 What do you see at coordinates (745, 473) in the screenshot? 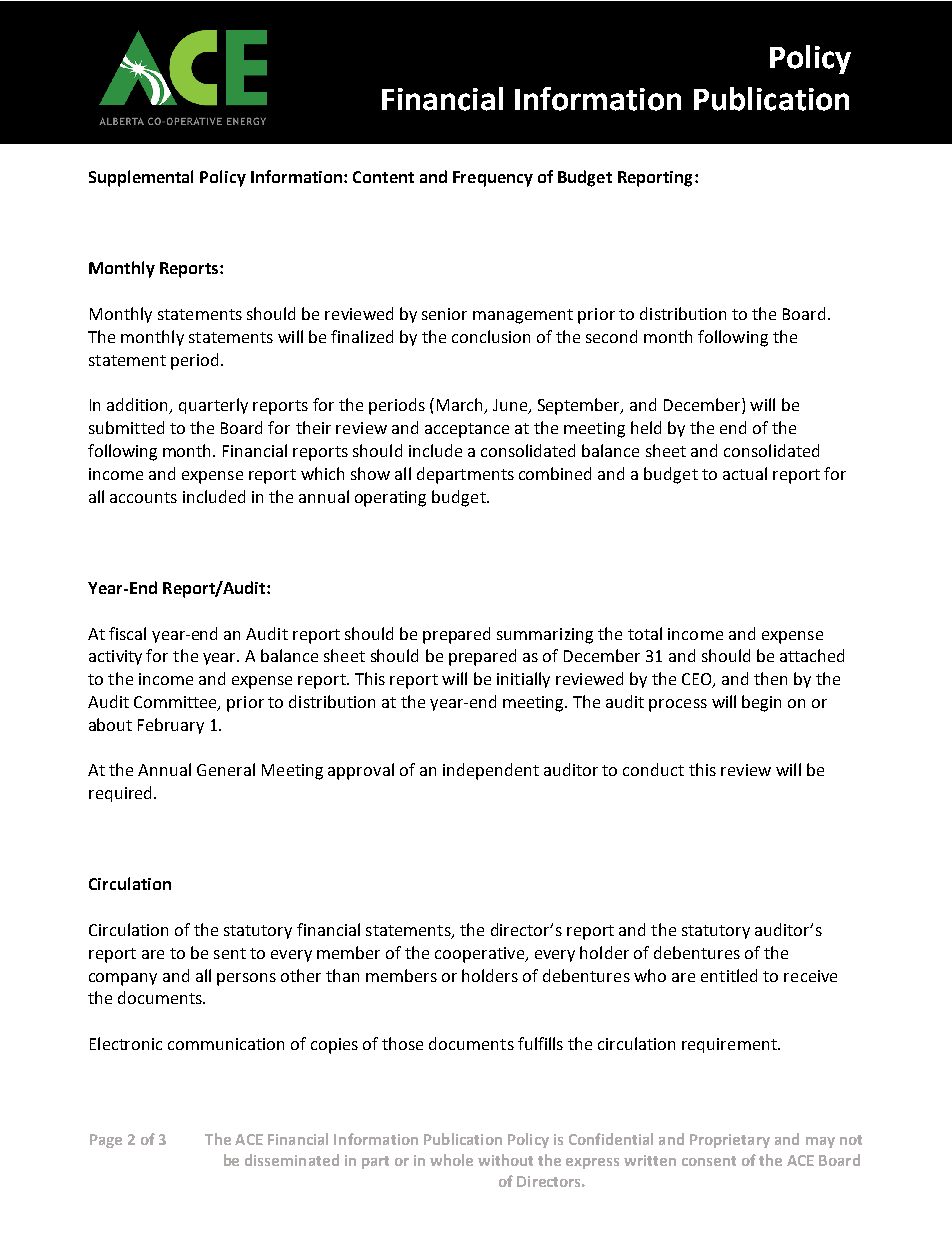
I see `actual` at bounding box center [745, 473].
